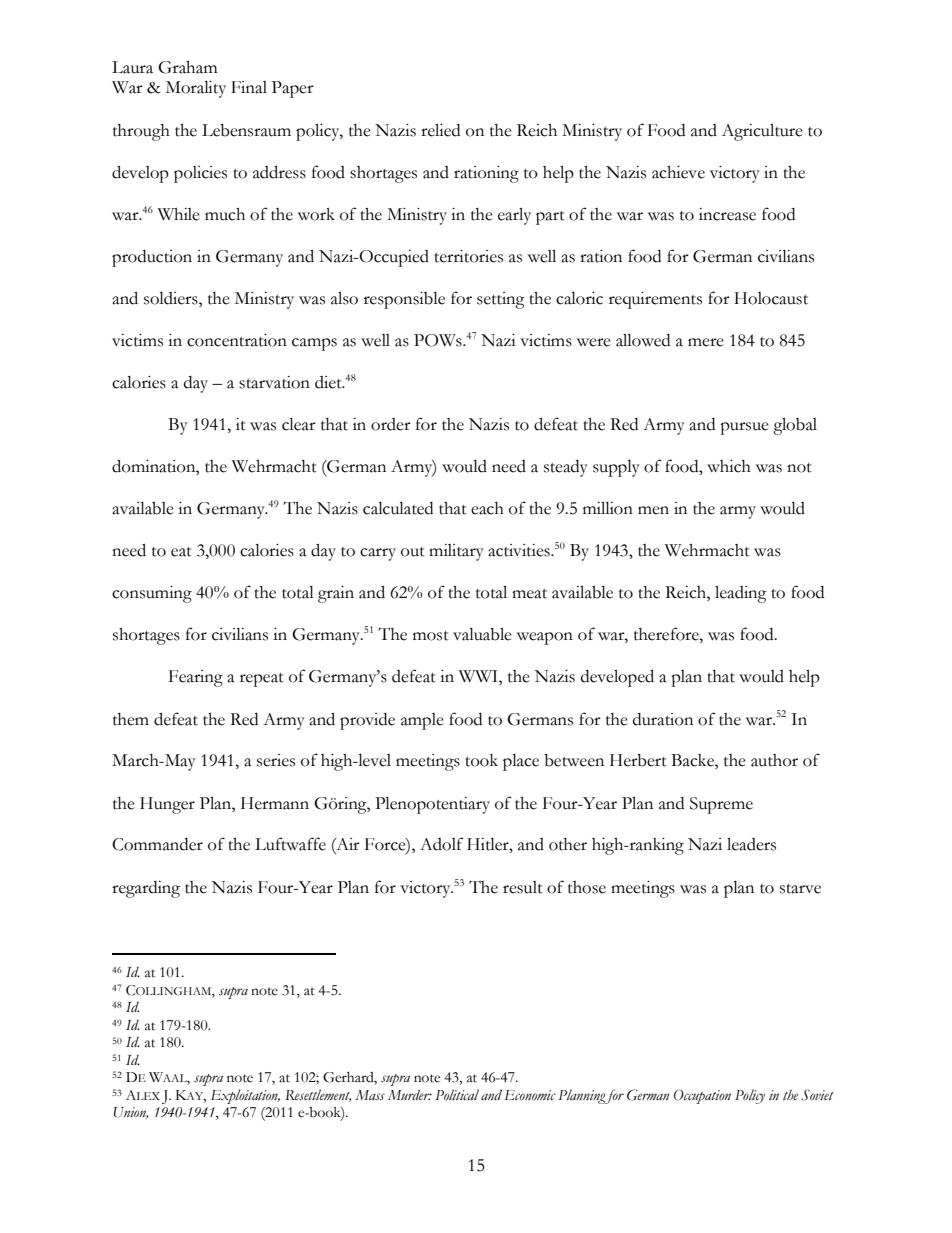 The height and width of the document is (1233, 952). I want to click on Agriculture, so click(762, 132).
